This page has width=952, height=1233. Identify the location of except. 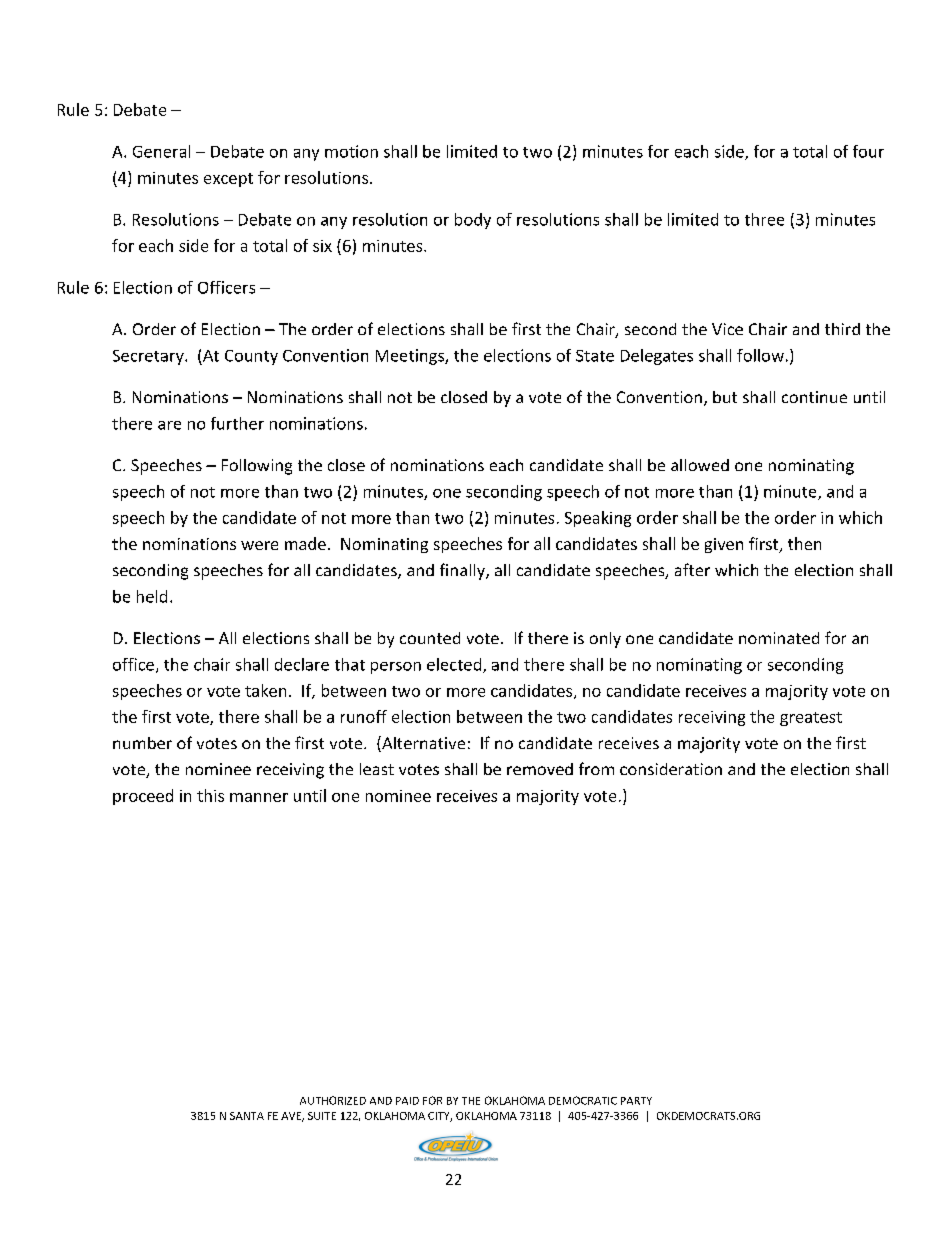
(228, 180).
